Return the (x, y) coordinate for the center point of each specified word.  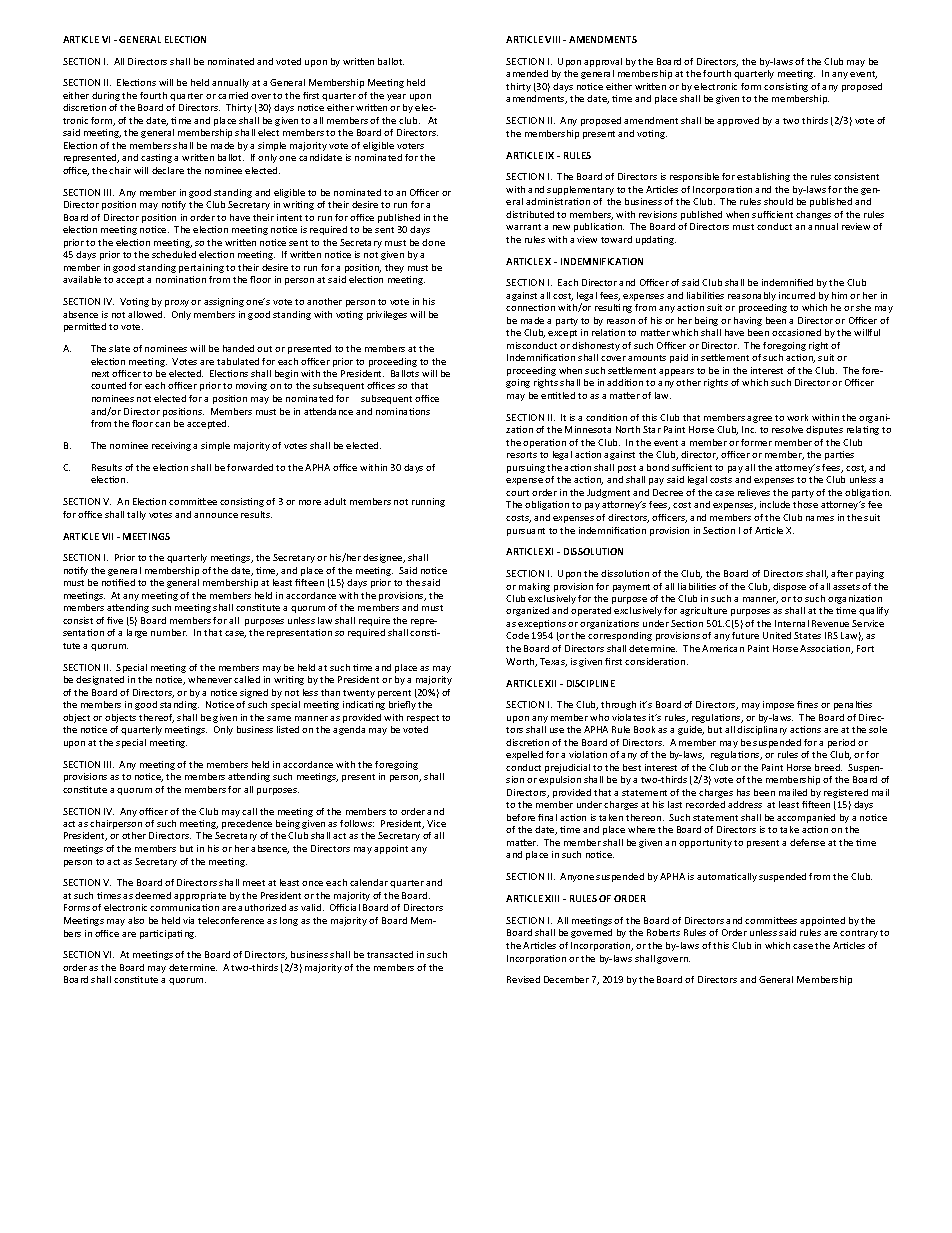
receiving (171, 446)
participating (168, 934)
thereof (156, 718)
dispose (789, 587)
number (169, 632)
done (433, 242)
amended (527, 73)
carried (233, 95)
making (534, 587)
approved (738, 121)
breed (828, 767)
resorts (522, 455)
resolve (787, 429)
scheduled (174, 254)
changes (813, 215)
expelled (524, 755)
